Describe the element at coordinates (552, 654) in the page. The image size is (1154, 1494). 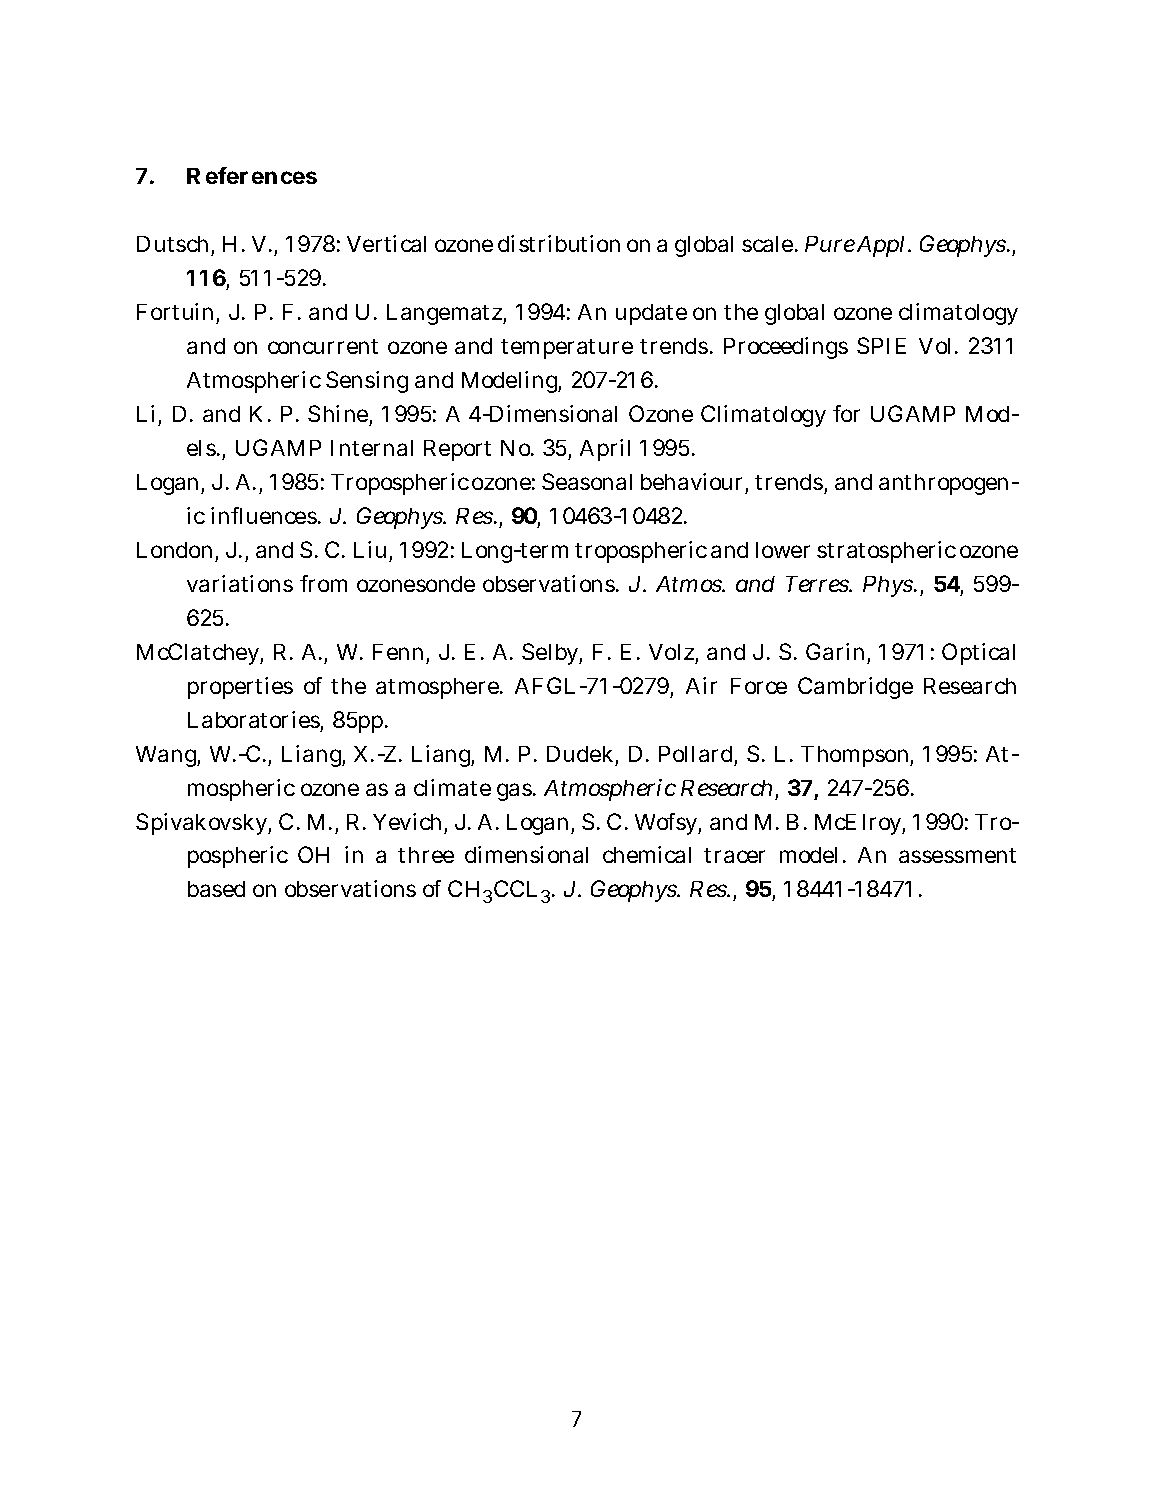
I see `Selby` at that location.
